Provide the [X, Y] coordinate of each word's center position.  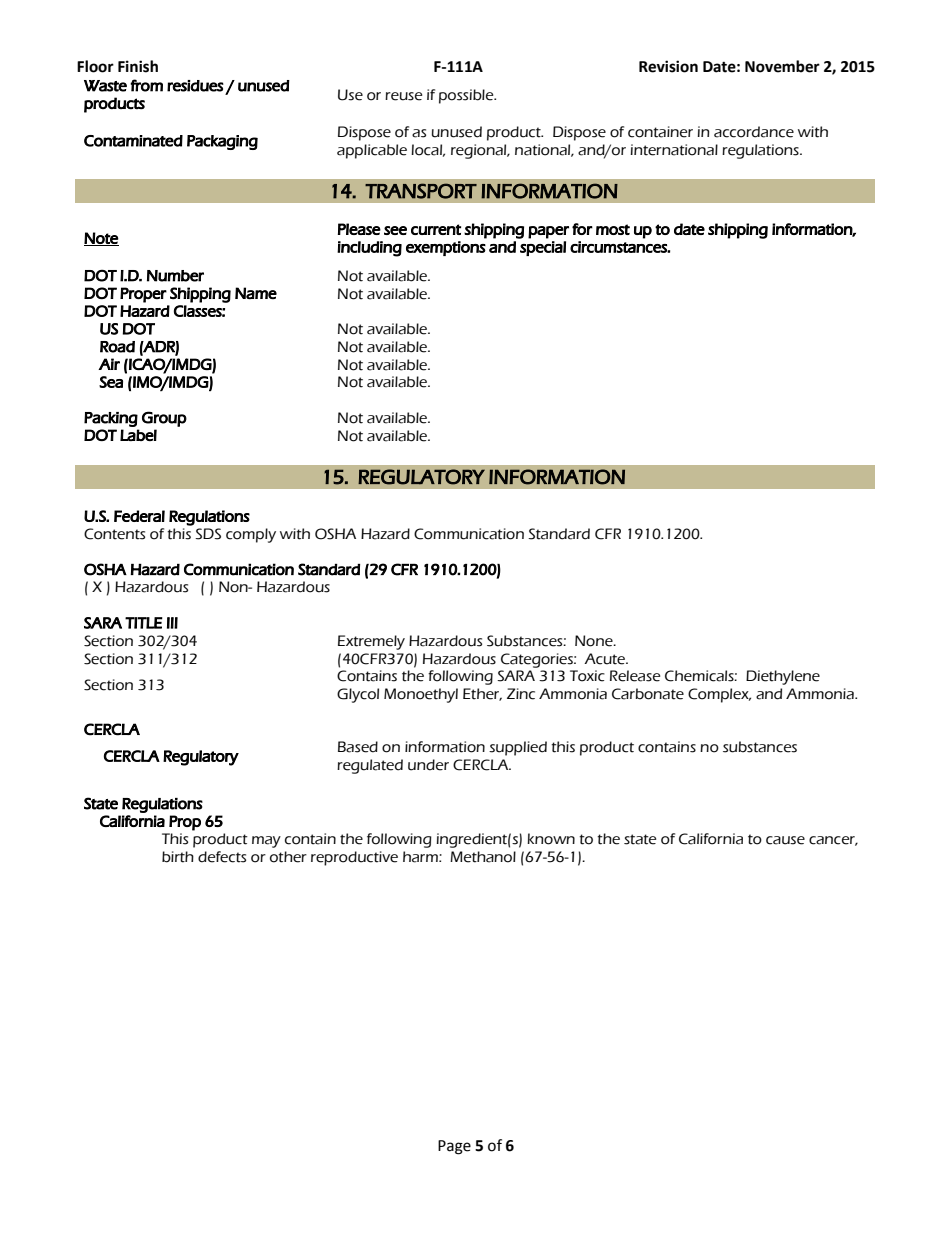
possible [467, 96]
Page [454, 1147]
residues [195, 86]
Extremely [371, 642]
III [172, 623]
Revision [668, 66]
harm [421, 857]
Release [635, 676]
